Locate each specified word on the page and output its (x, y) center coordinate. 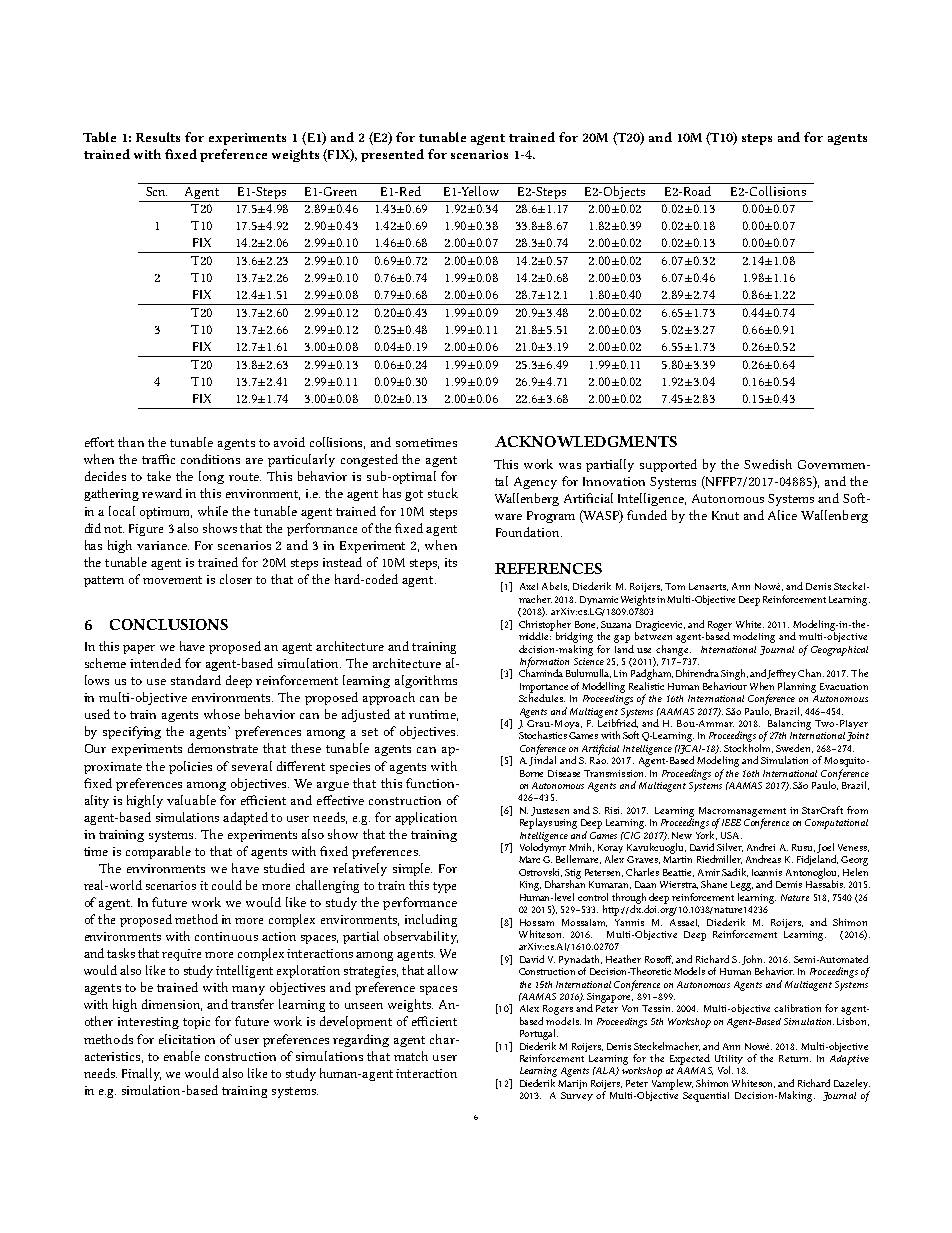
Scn (156, 191)
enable (182, 1056)
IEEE (731, 822)
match (411, 1056)
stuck (443, 493)
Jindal (542, 760)
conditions (210, 459)
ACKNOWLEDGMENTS (586, 441)
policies (190, 767)
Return (795, 1058)
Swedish (768, 464)
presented (392, 155)
